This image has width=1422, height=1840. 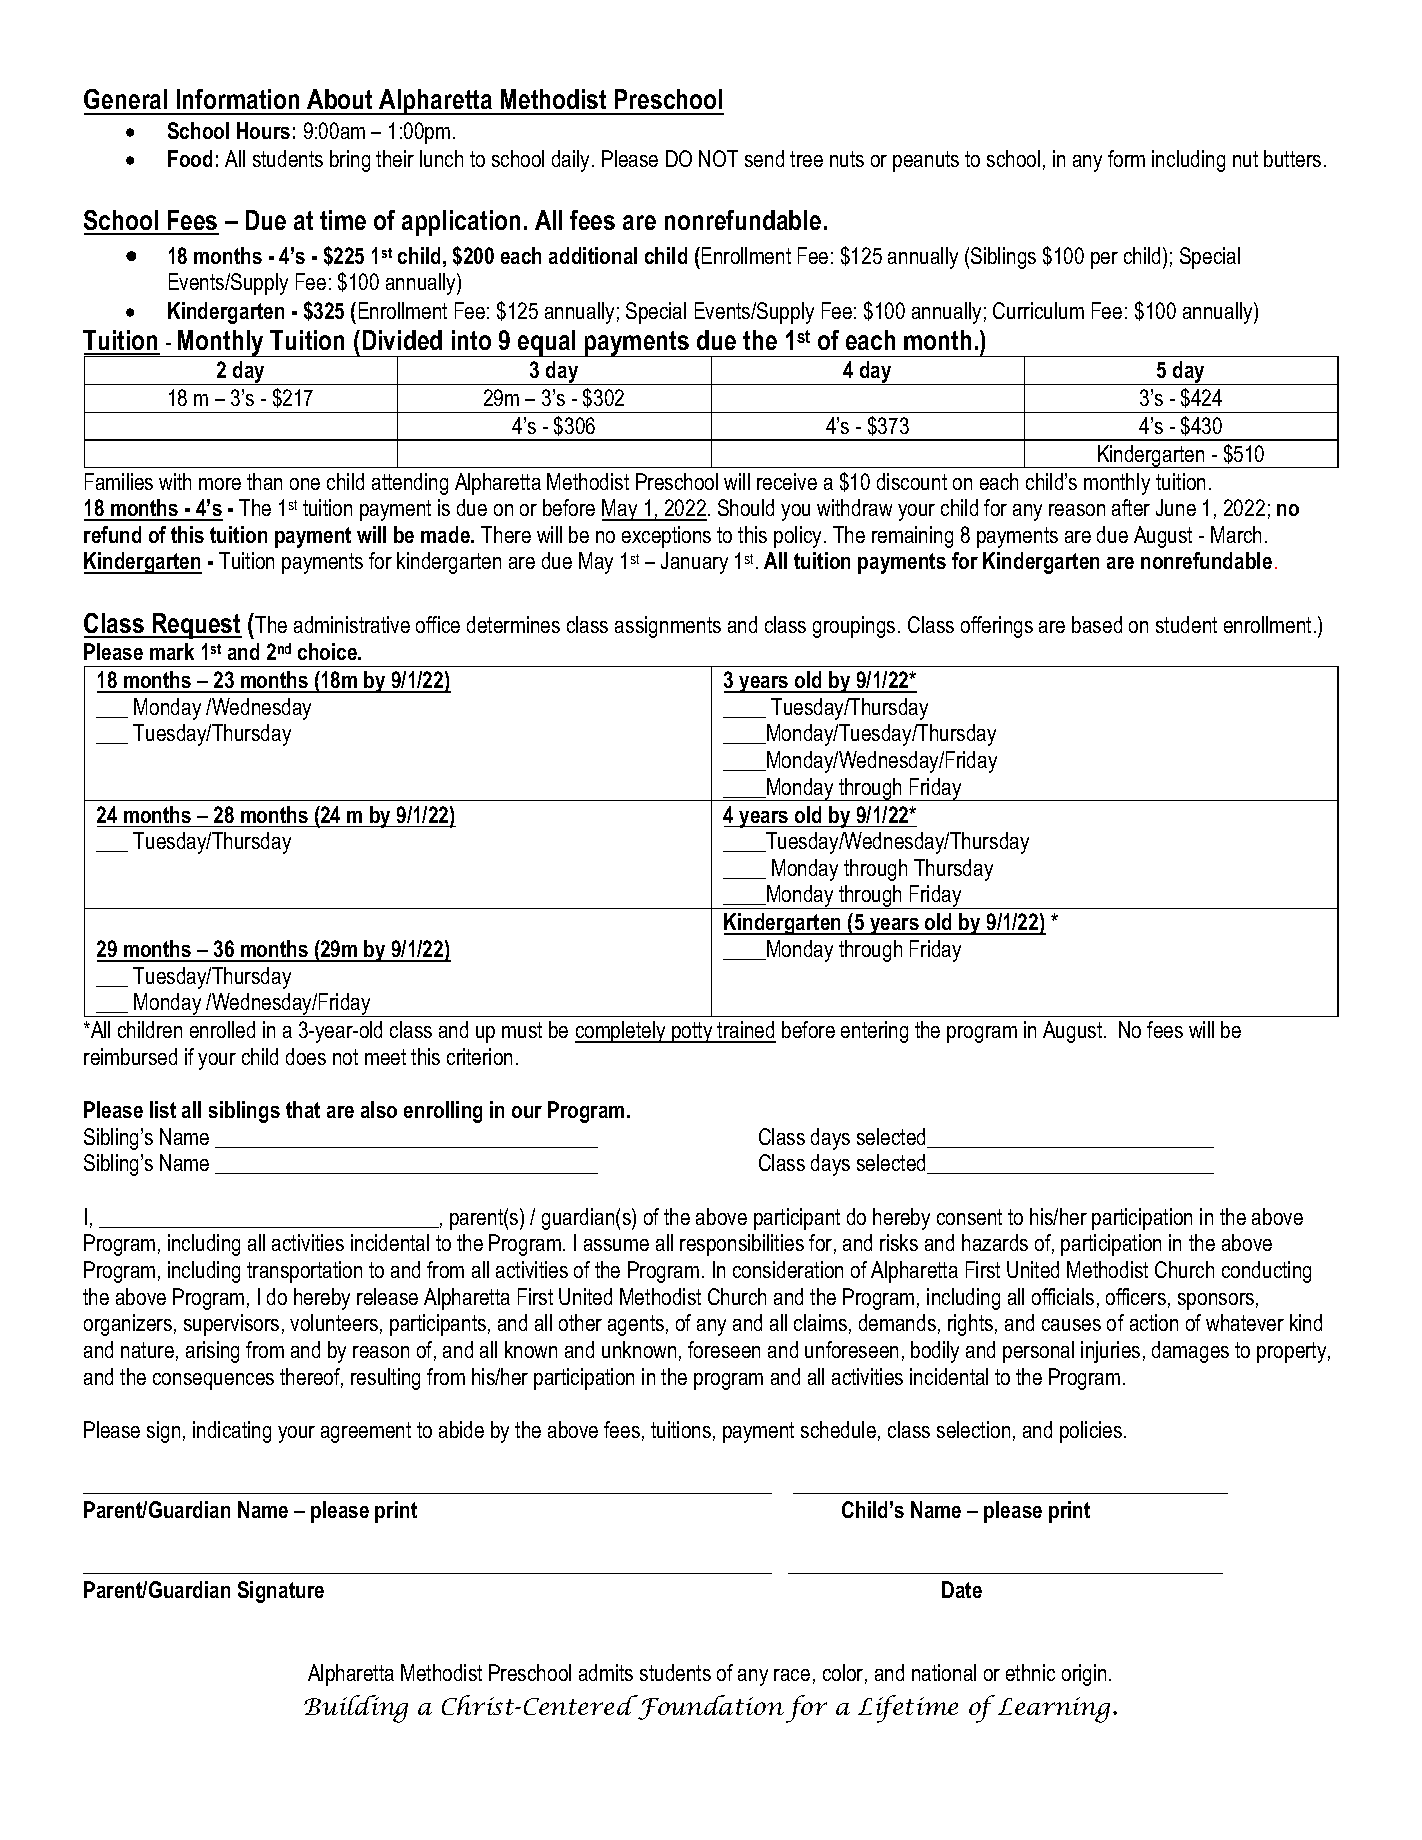 I want to click on enrolled, so click(x=222, y=1029).
